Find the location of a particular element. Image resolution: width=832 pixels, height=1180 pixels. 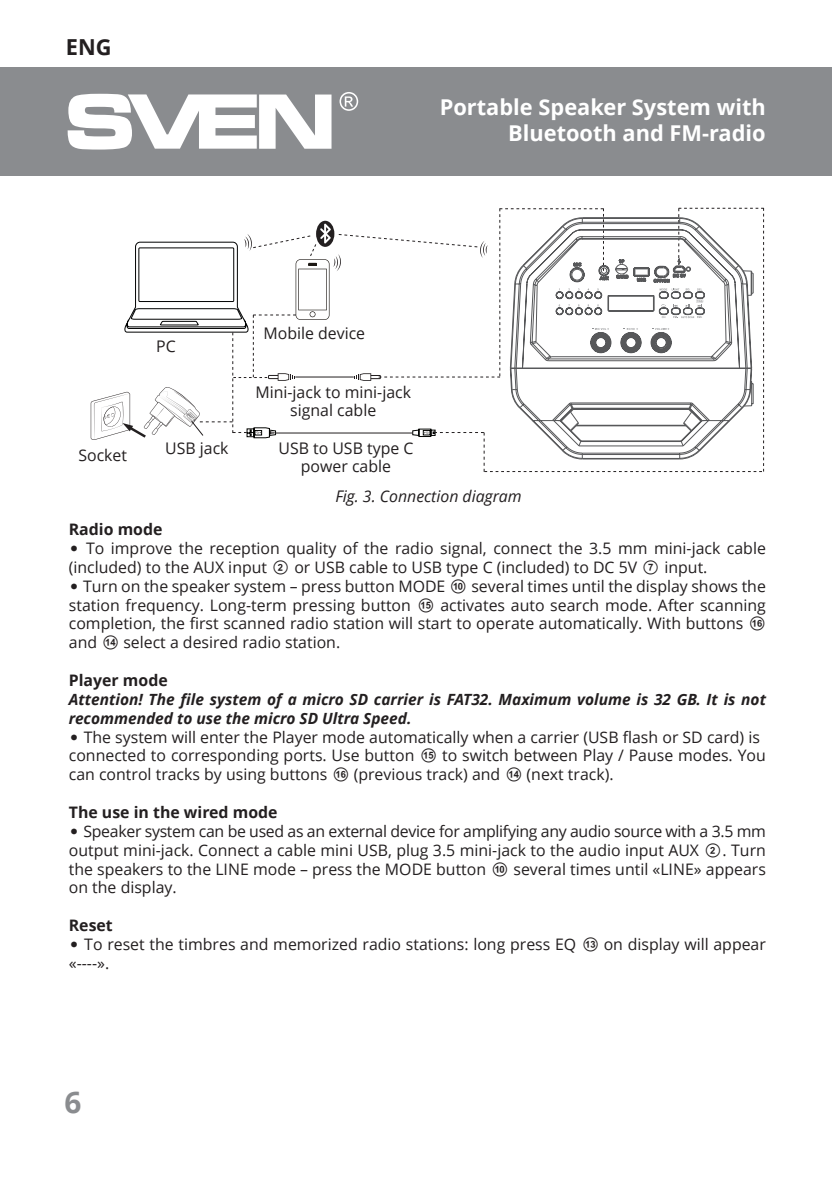

file is located at coordinates (191, 701).
